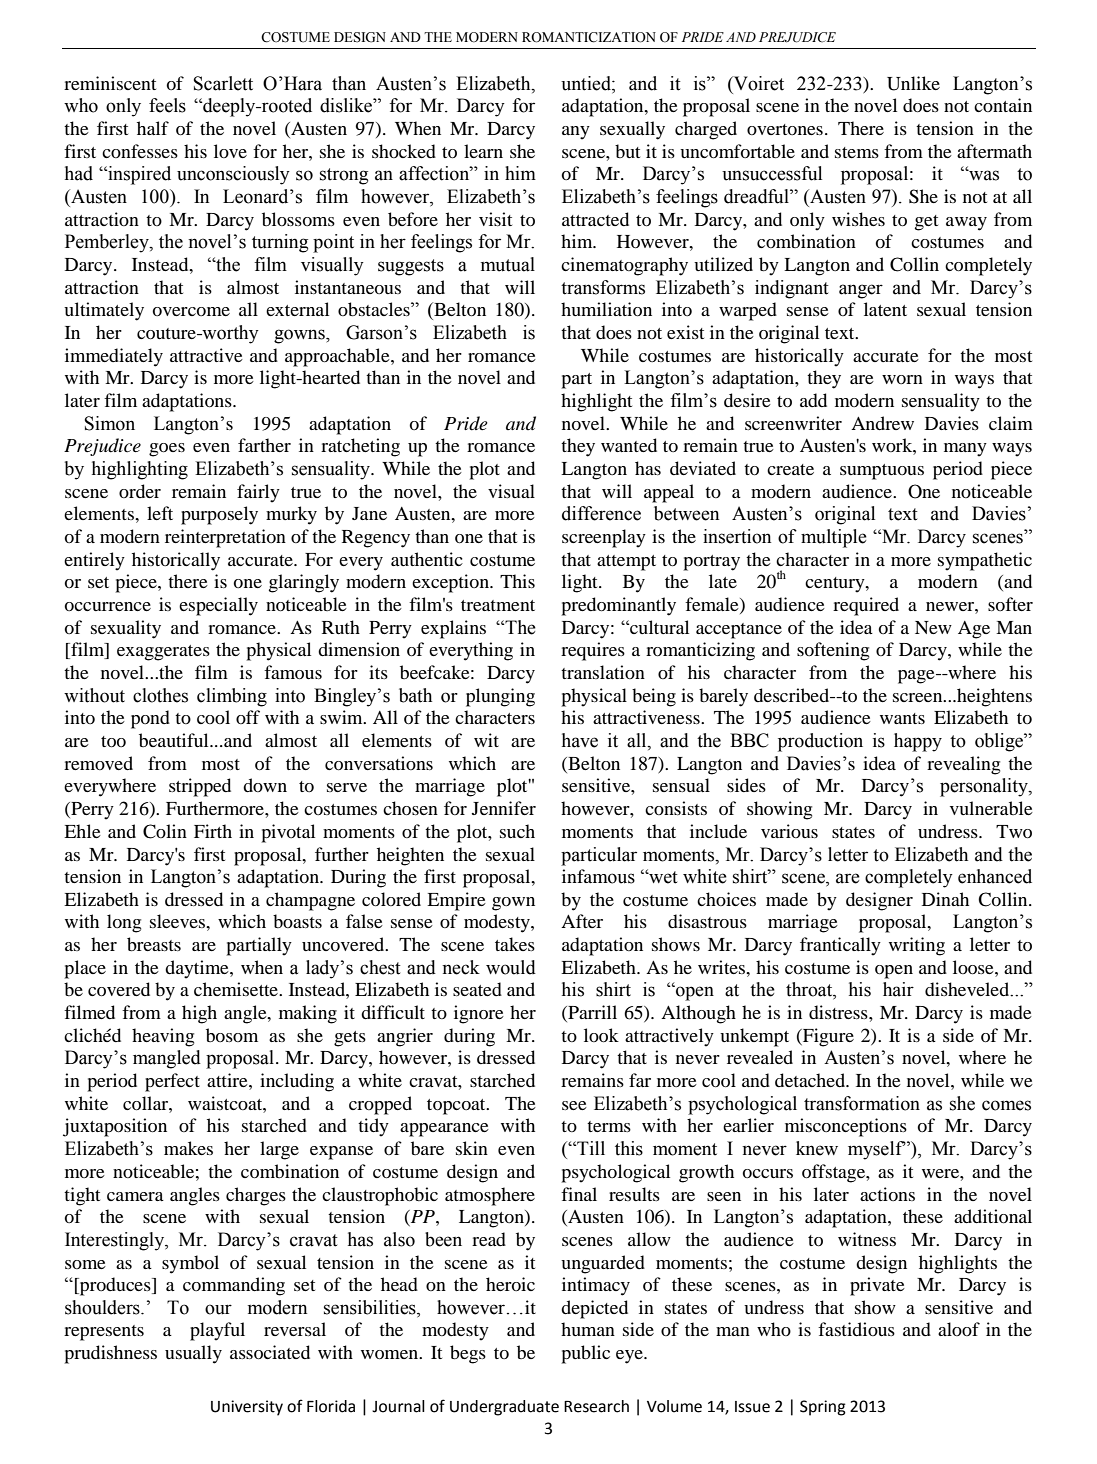 Image resolution: width=1097 pixels, height=1464 pixels. Describe the element at coordinates (483, 151) in the screenshot. I see `learn` at that location.
